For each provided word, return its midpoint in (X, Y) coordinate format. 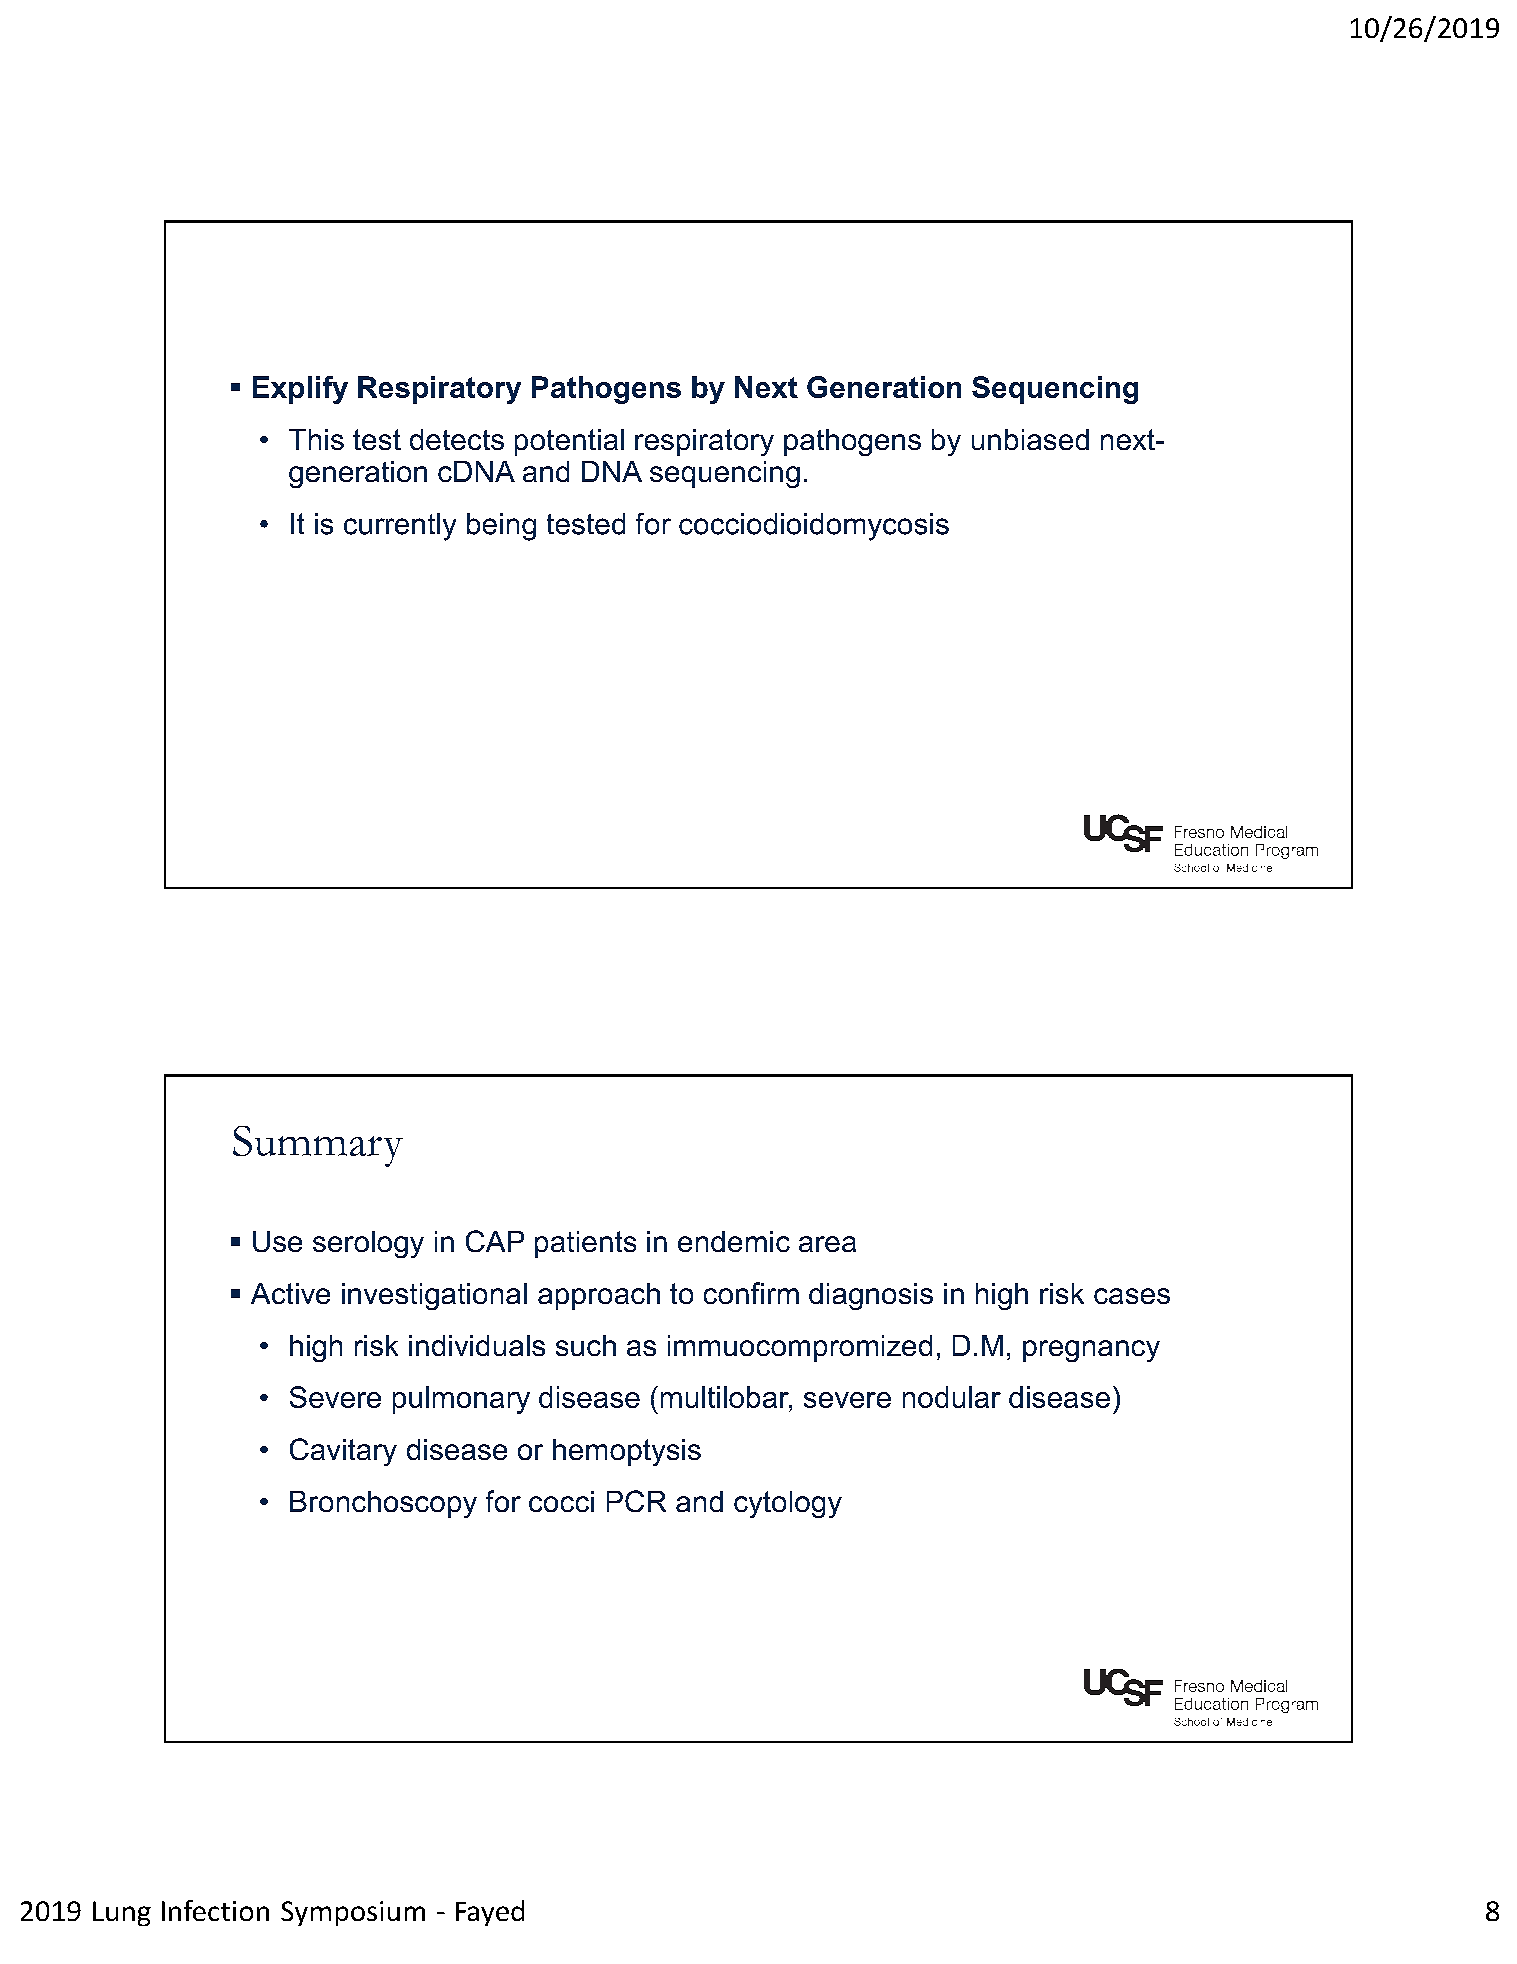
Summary (318, 1146)
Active (290, 1293)
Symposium (353, 1913)
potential (569, 442)
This (316, 439)
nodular (952, 1397)
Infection (215, 1910)
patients (585, 1244)
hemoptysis (627, 1452)
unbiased (1030, 439)
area (827, 1244)
